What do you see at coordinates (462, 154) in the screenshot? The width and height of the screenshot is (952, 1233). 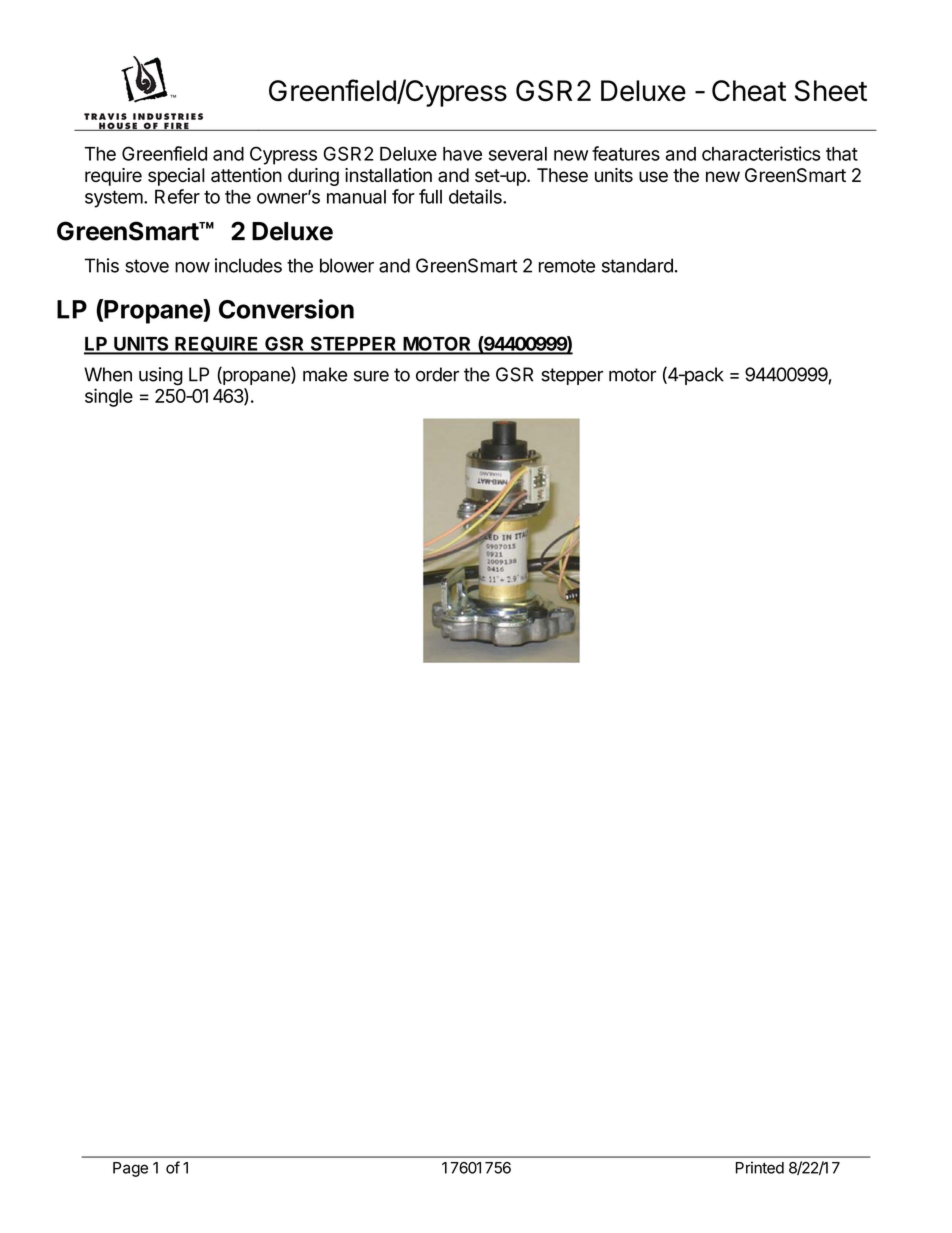 I see `have` at bounding box center [462, 154].
